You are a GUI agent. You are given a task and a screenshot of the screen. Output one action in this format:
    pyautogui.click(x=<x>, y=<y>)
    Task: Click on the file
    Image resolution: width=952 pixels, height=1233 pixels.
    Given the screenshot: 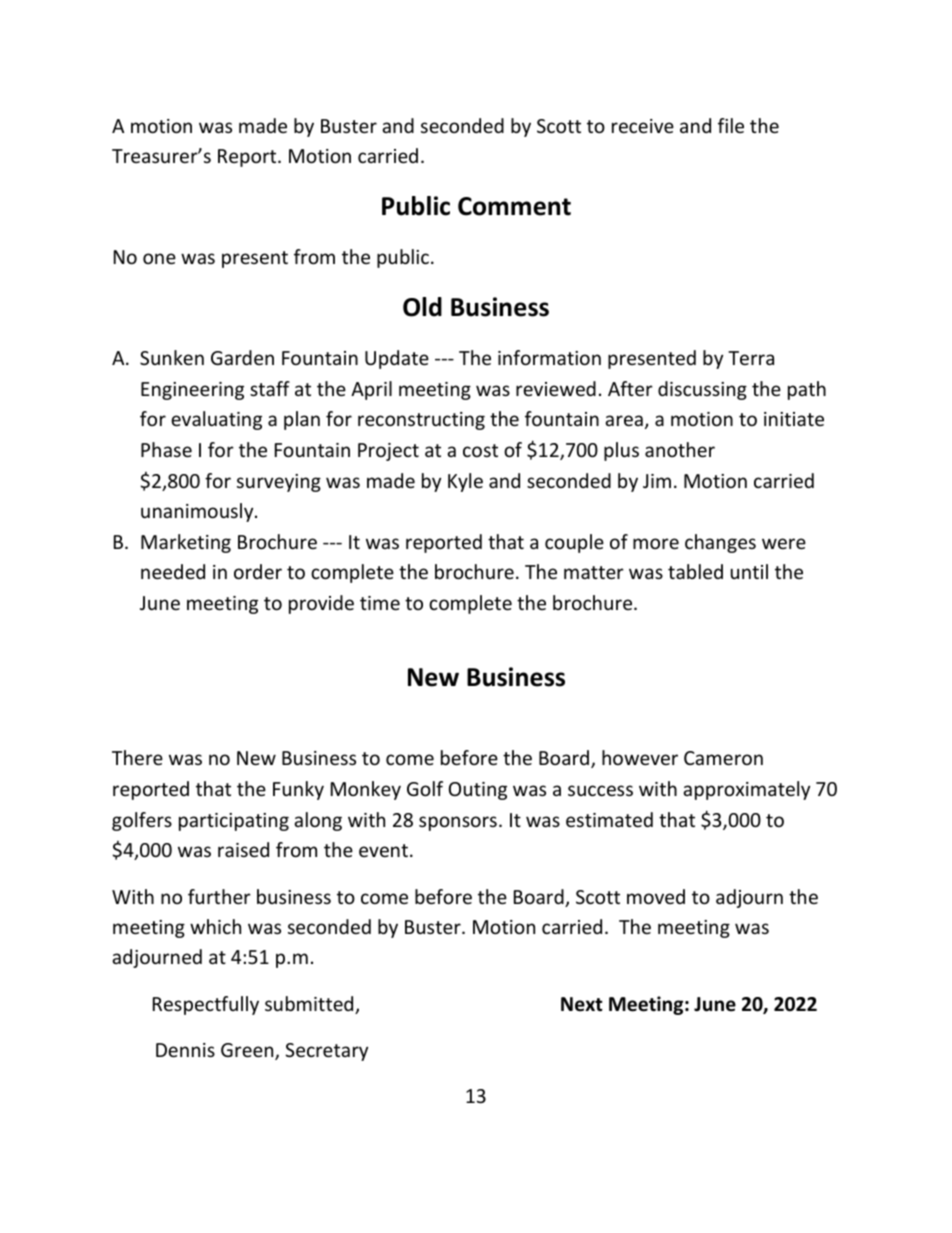 What is the action you would take?
    pyautogui.click(x=731, y=125)
